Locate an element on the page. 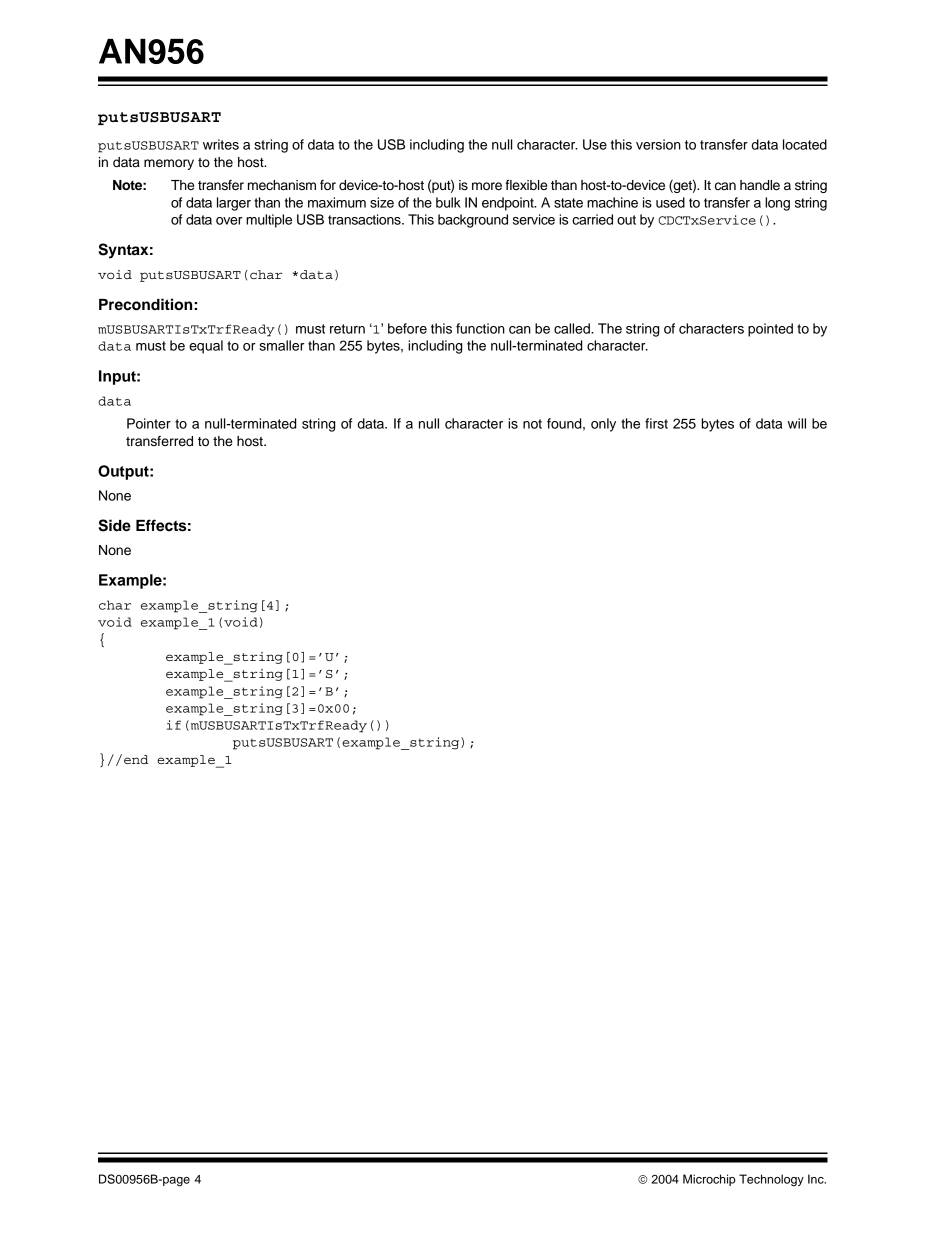  handle is located at coordinates (760, 185).
